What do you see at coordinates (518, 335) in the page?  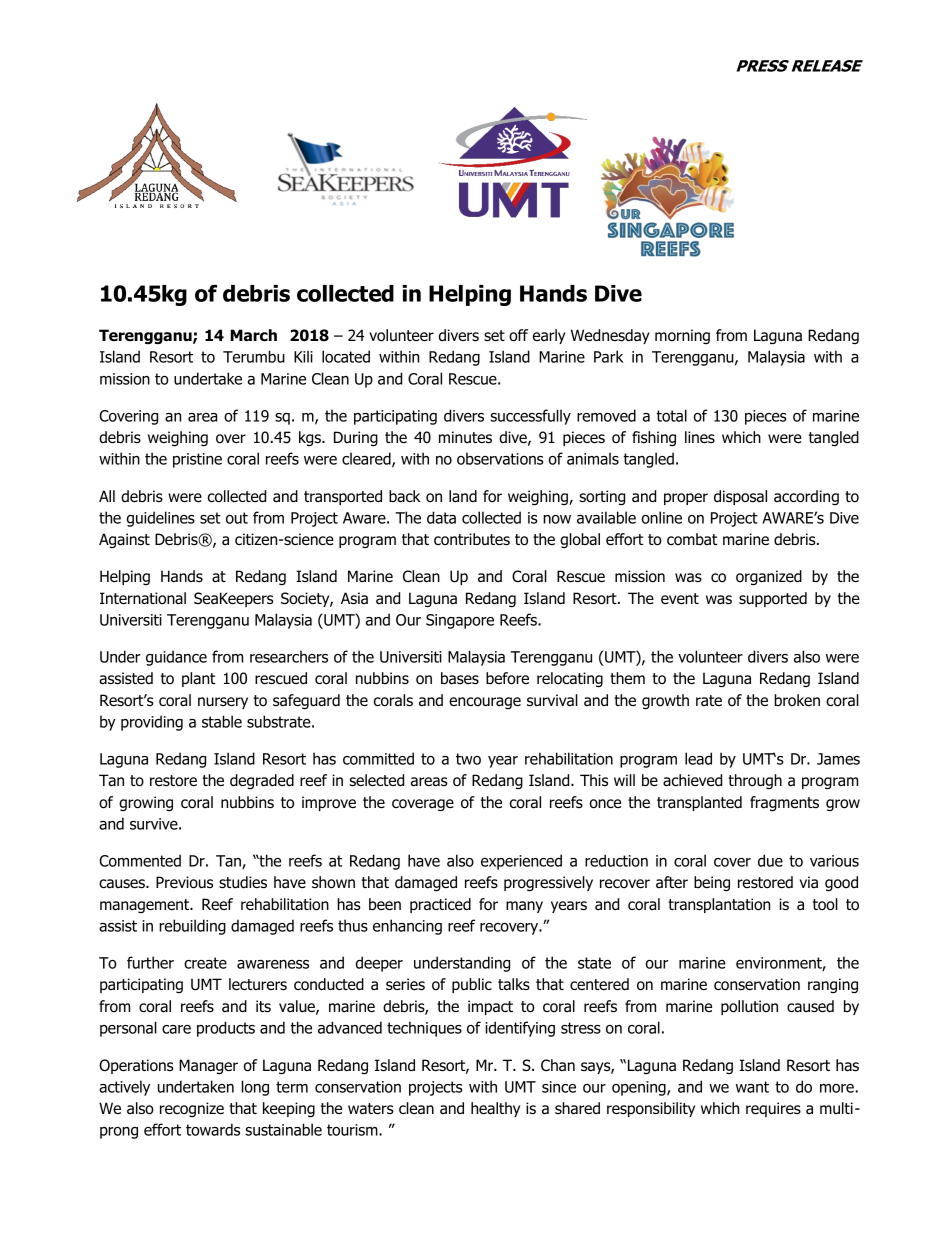 I see `off` at bounding box center [518, 335].
